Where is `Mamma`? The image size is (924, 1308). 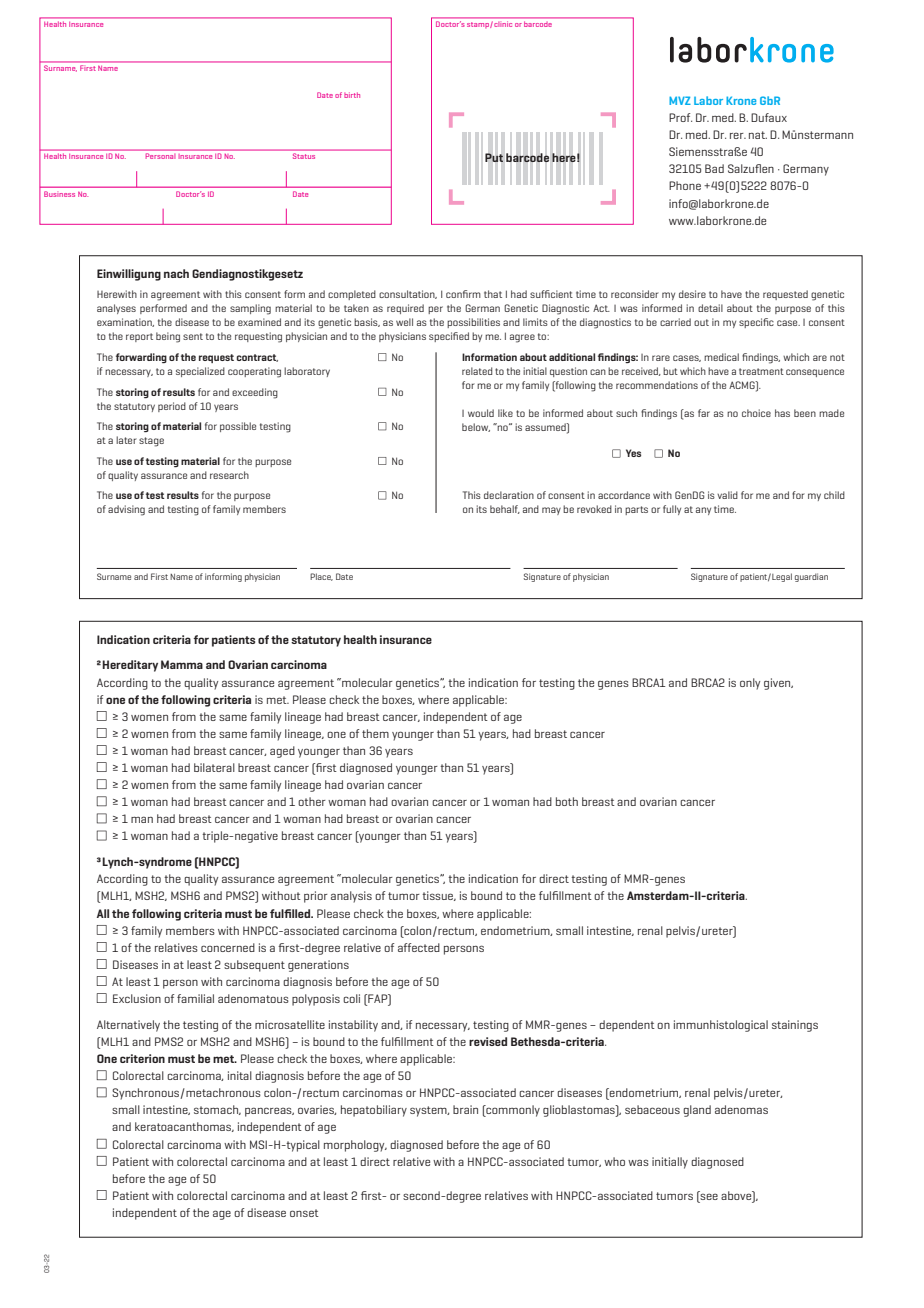 Mamma is located at coordinates (182, 664).
